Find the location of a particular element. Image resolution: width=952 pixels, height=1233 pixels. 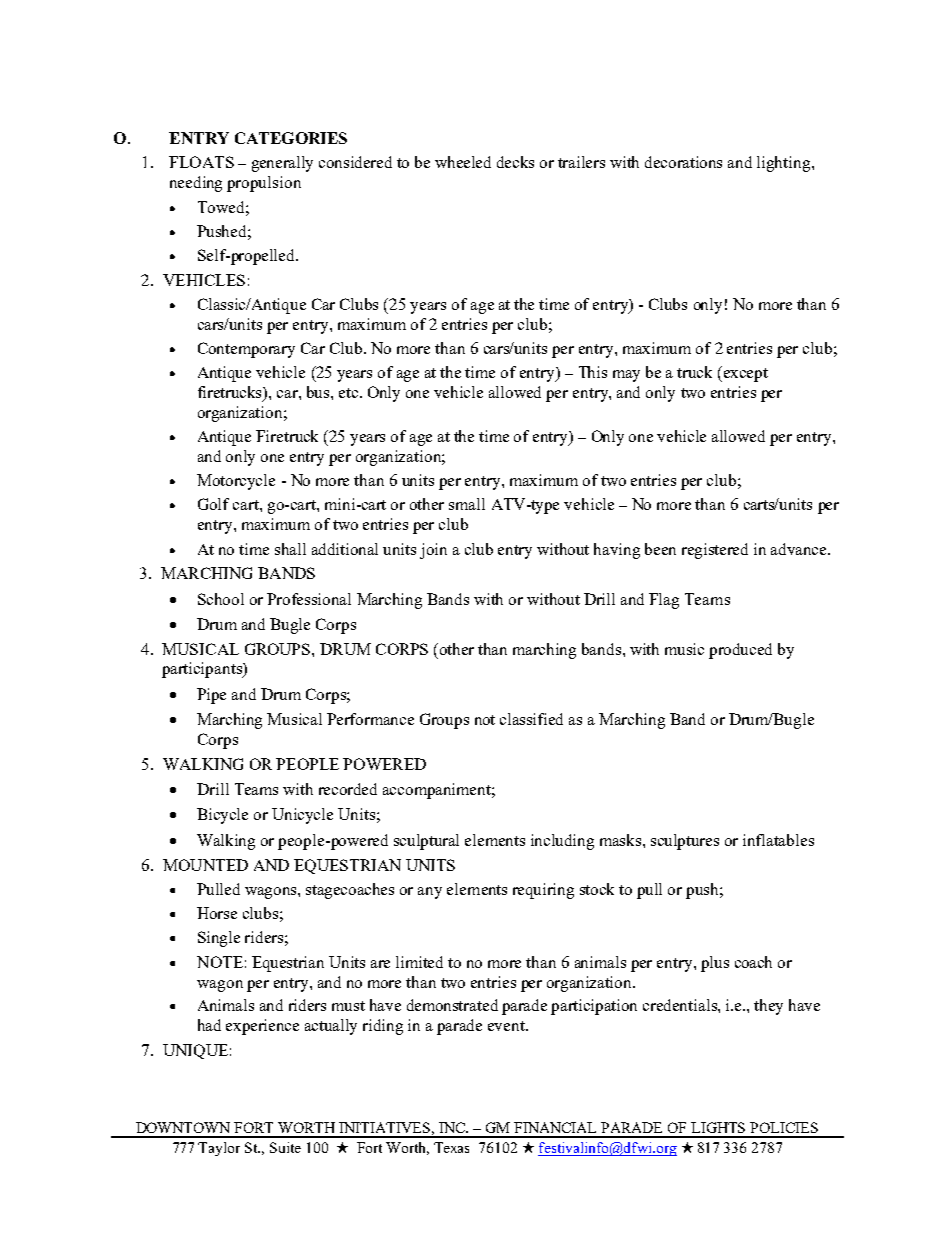

decks is located at coordinates (515, 162).
